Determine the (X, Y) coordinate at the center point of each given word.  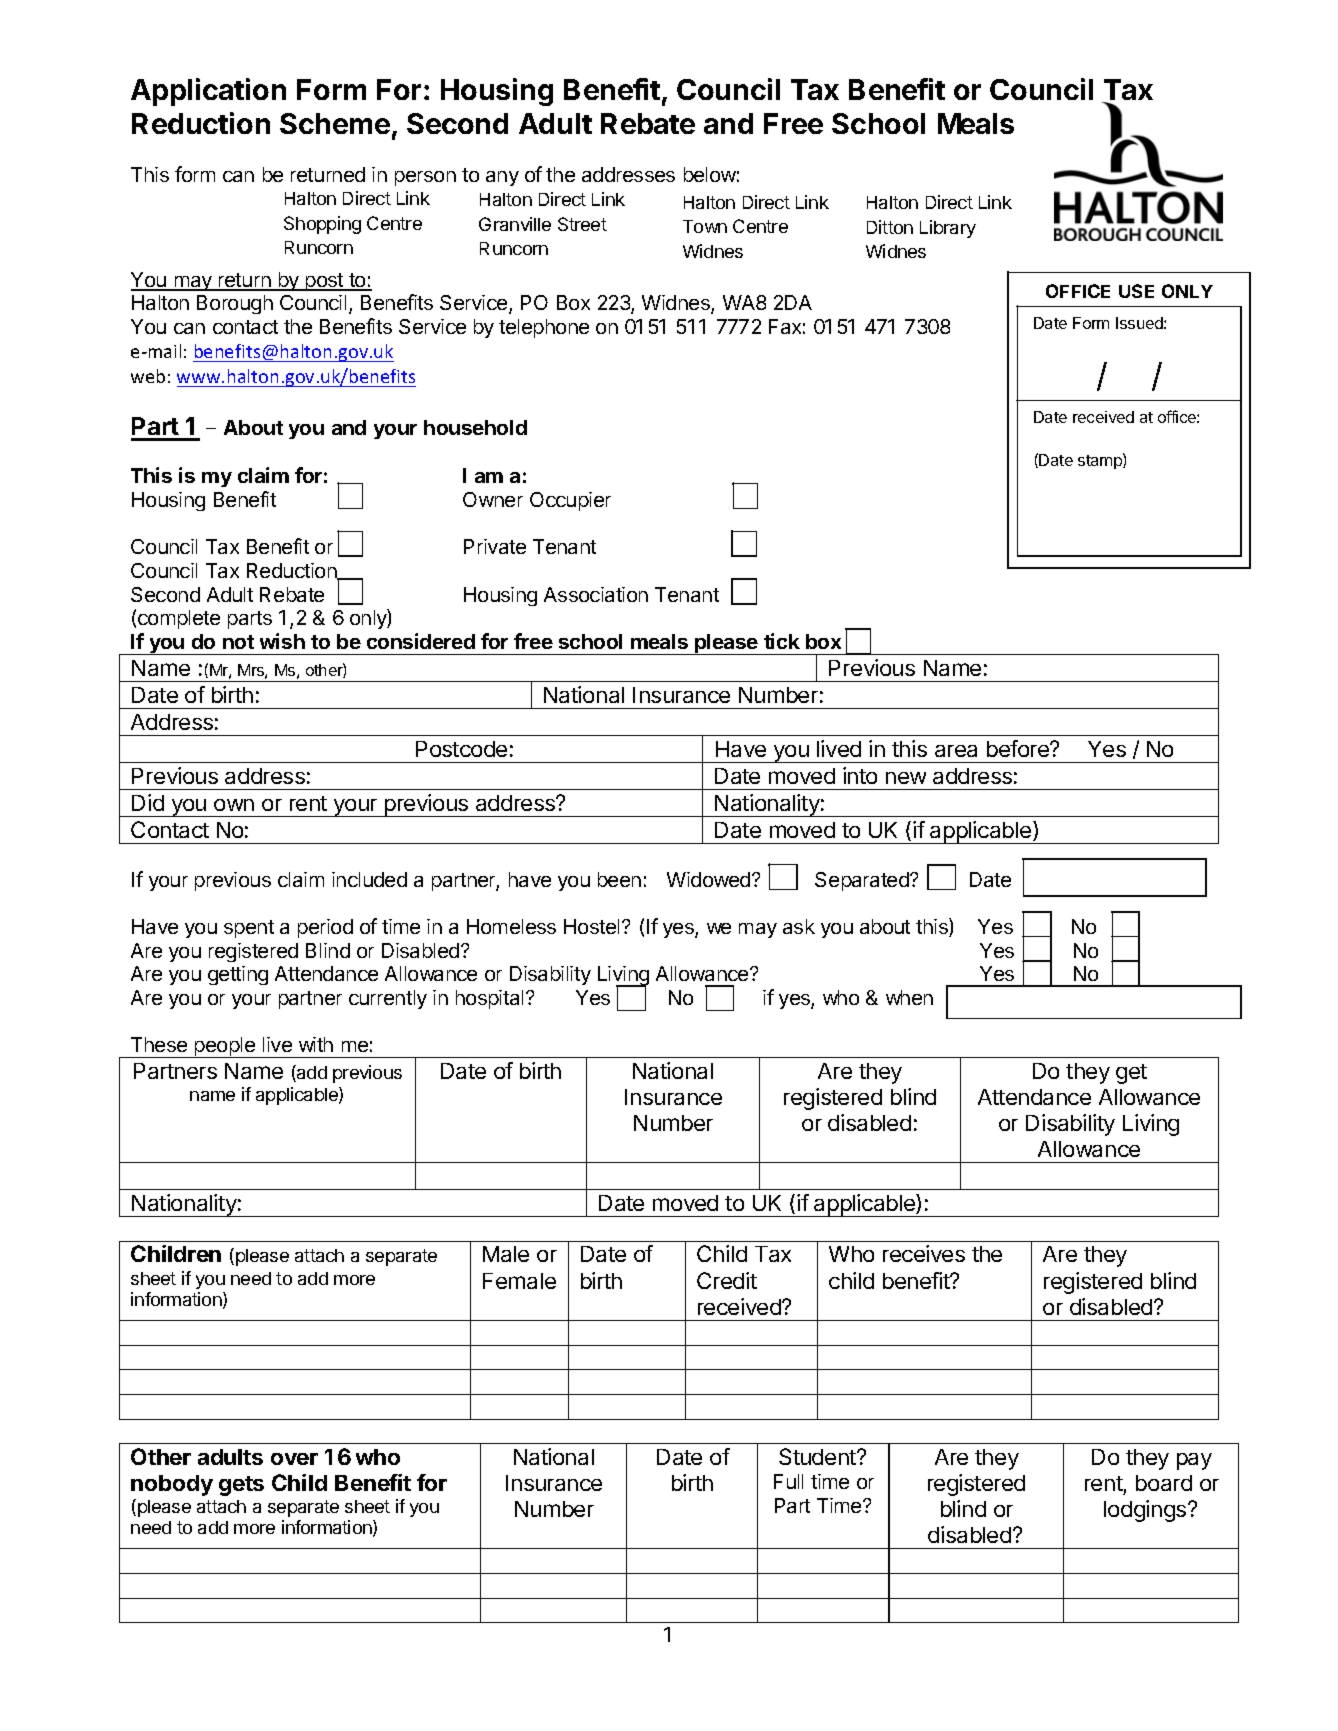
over (294, 1459)
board (1164, 1483)
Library (948, 229)
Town (705, 226)
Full (788, 1481)
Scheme (335, 123)
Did (148, 802)
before (1019, 748)
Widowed (710, 879)
